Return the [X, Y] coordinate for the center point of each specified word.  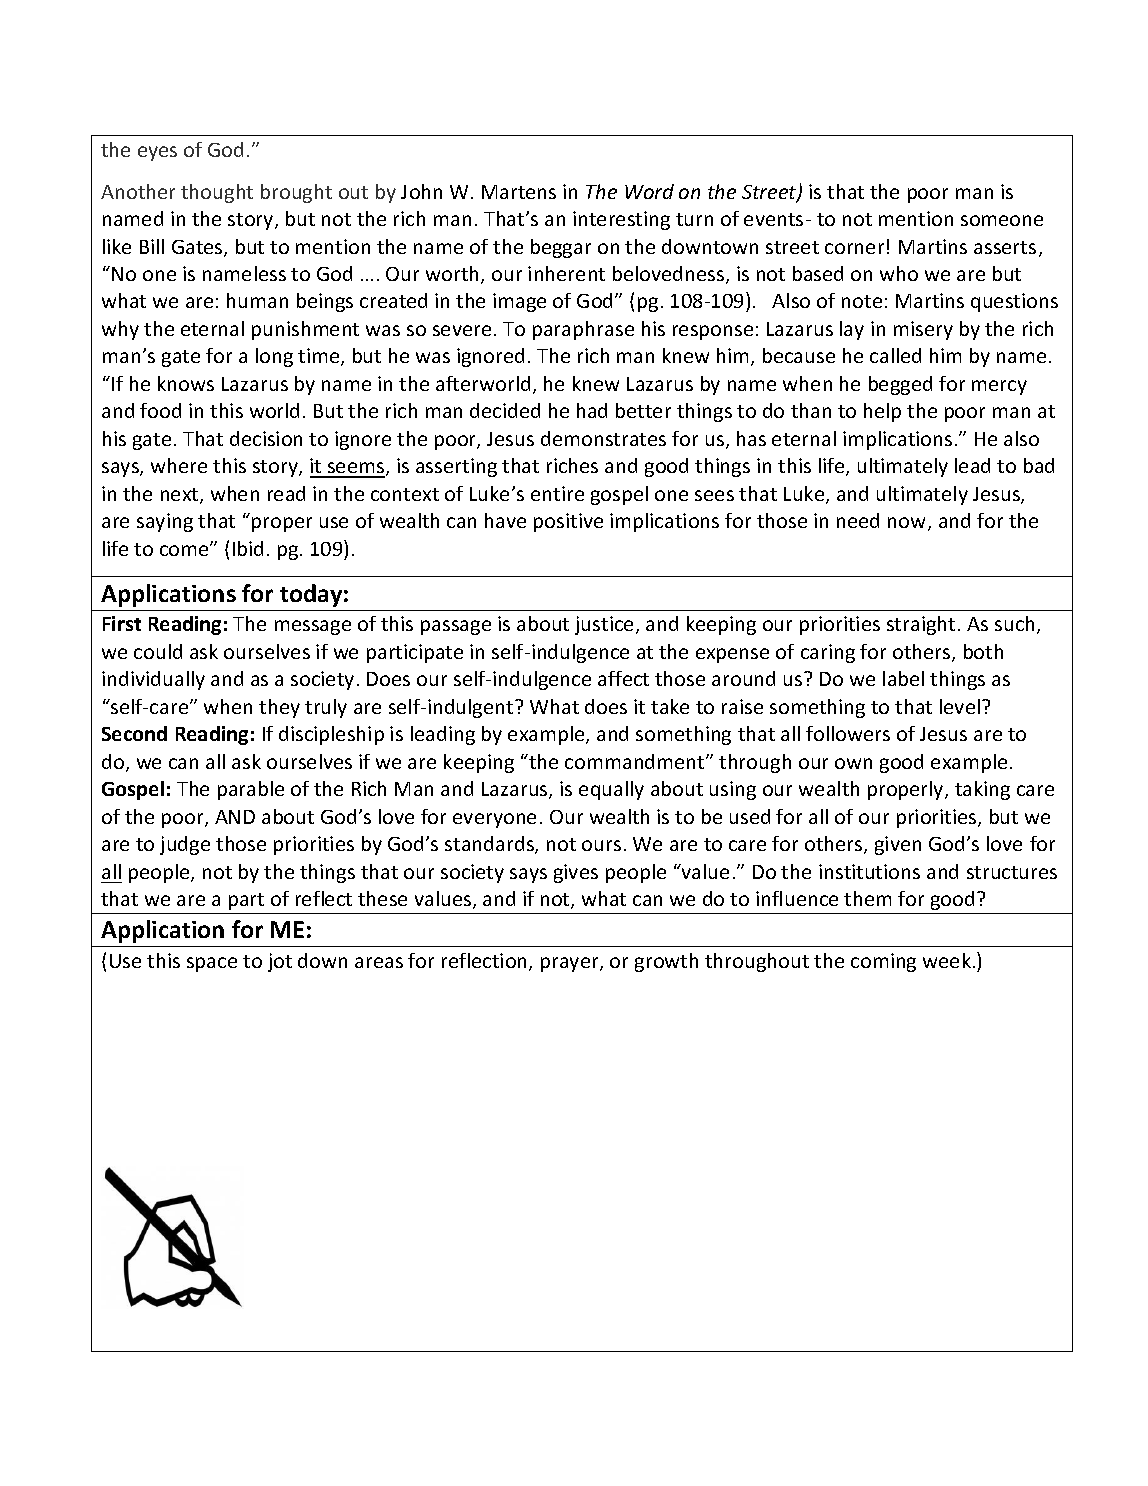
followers [848, 733]
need [858, 520]
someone [1002, 220]
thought [217, 193]
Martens [519, 192]
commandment [636, 761]
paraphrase [583, 330]
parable [251, 790]
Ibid [248, 548]
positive [568, 522]
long [274, 357]
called [895, 355]
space [212, 964]
